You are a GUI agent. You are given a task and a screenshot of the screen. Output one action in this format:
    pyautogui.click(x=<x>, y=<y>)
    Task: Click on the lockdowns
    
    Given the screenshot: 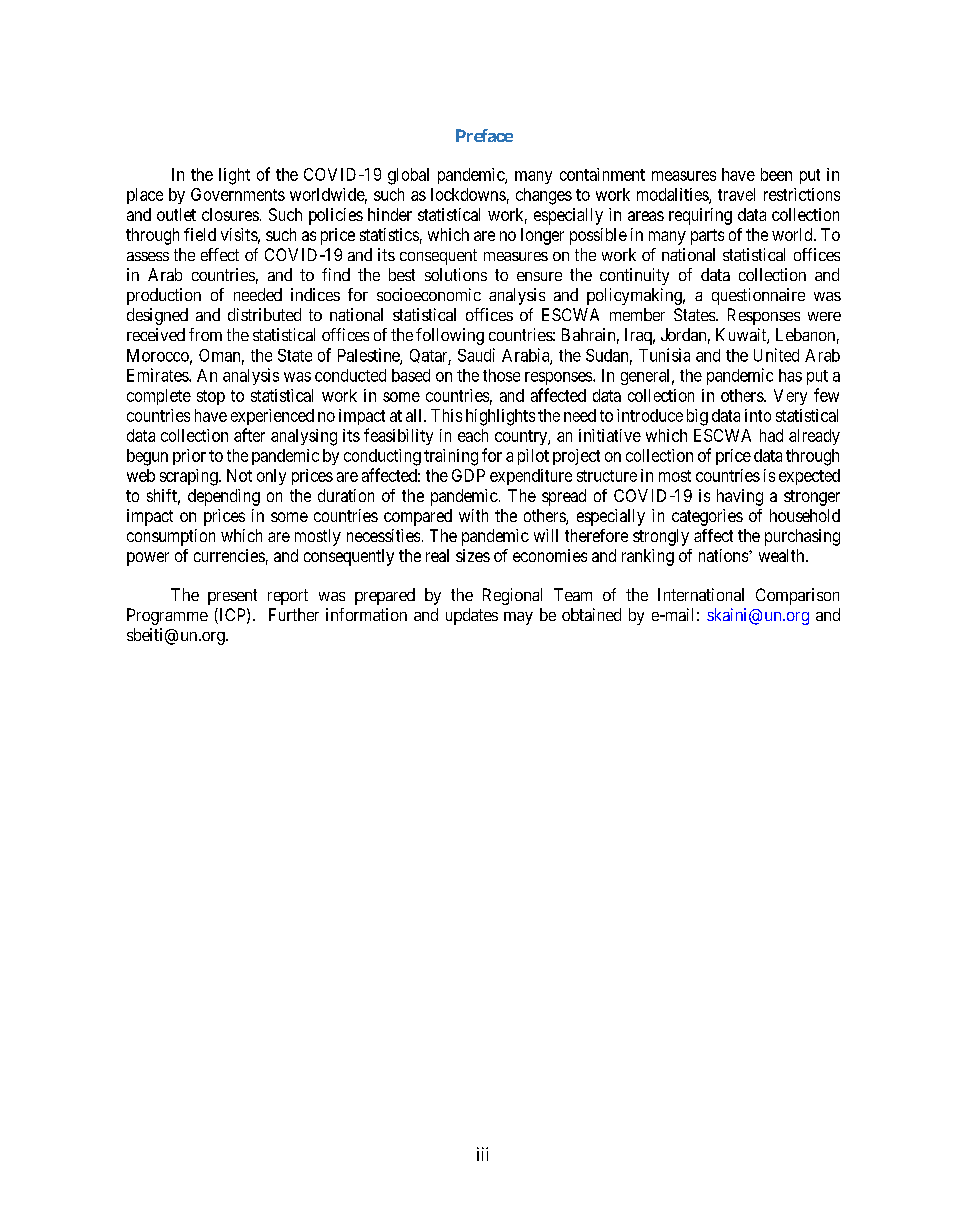 What is the action you would take?
    pyautogui.click(x=468, y=194)
